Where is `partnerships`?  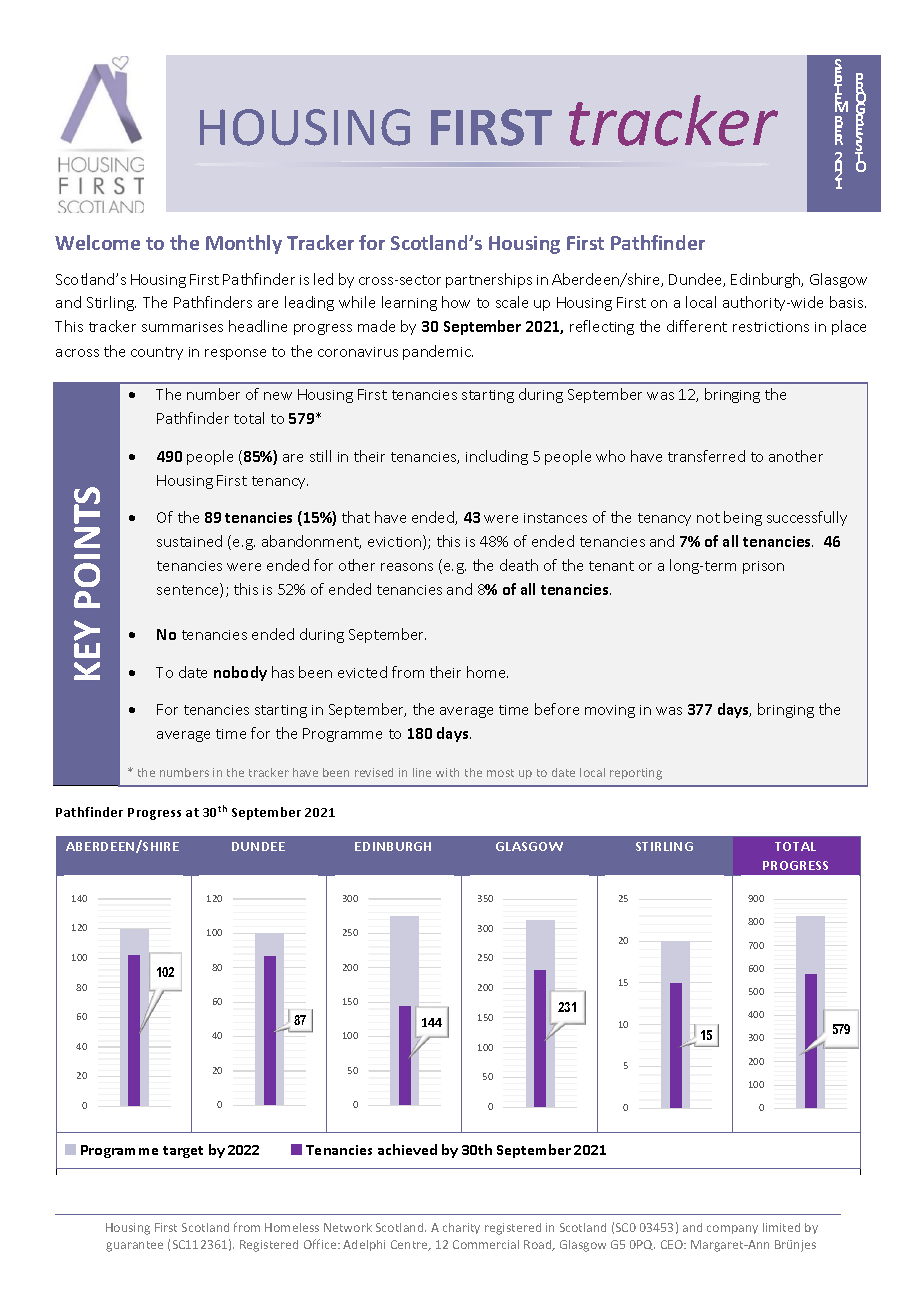
partnerships is located at coordinates (489, 280).
